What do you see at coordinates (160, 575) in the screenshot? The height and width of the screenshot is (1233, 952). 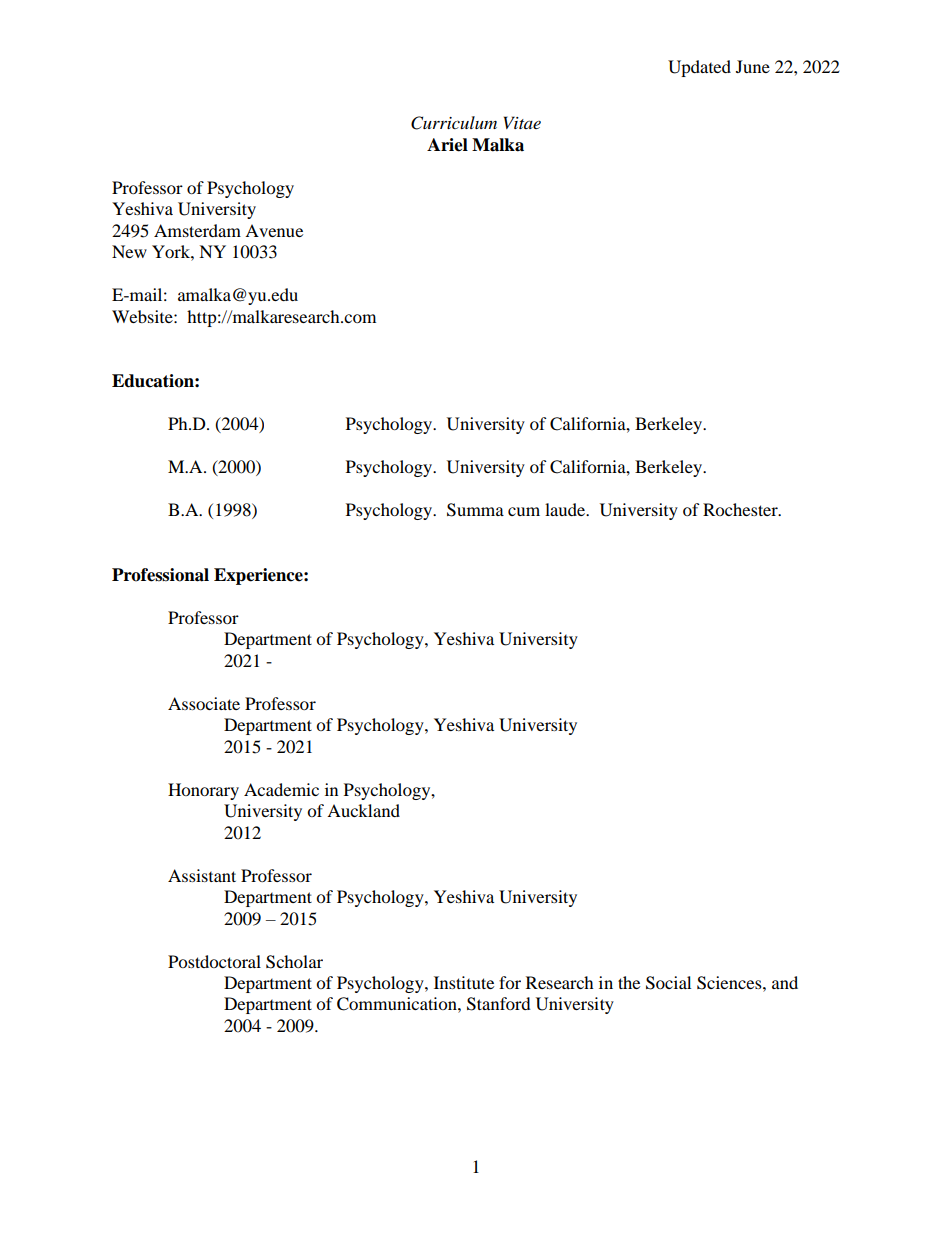 I see `Professional` at bounding box center [160, 575].
